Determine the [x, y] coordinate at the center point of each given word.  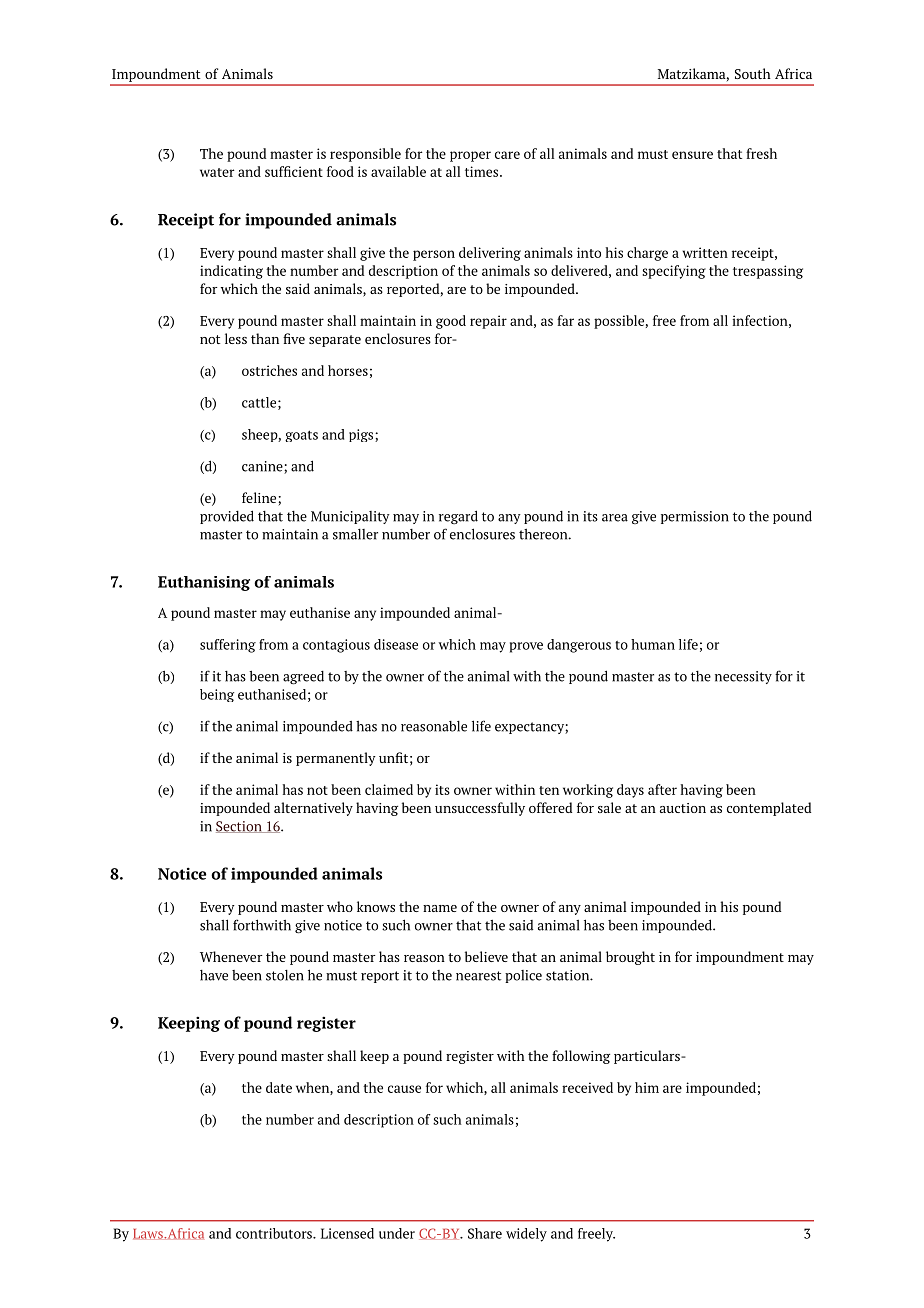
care [507, 155]
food [340, 171]
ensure [692, 155]
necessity [743, 677]
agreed [303, 678]
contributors [275, 1233]
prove [526, 647]
